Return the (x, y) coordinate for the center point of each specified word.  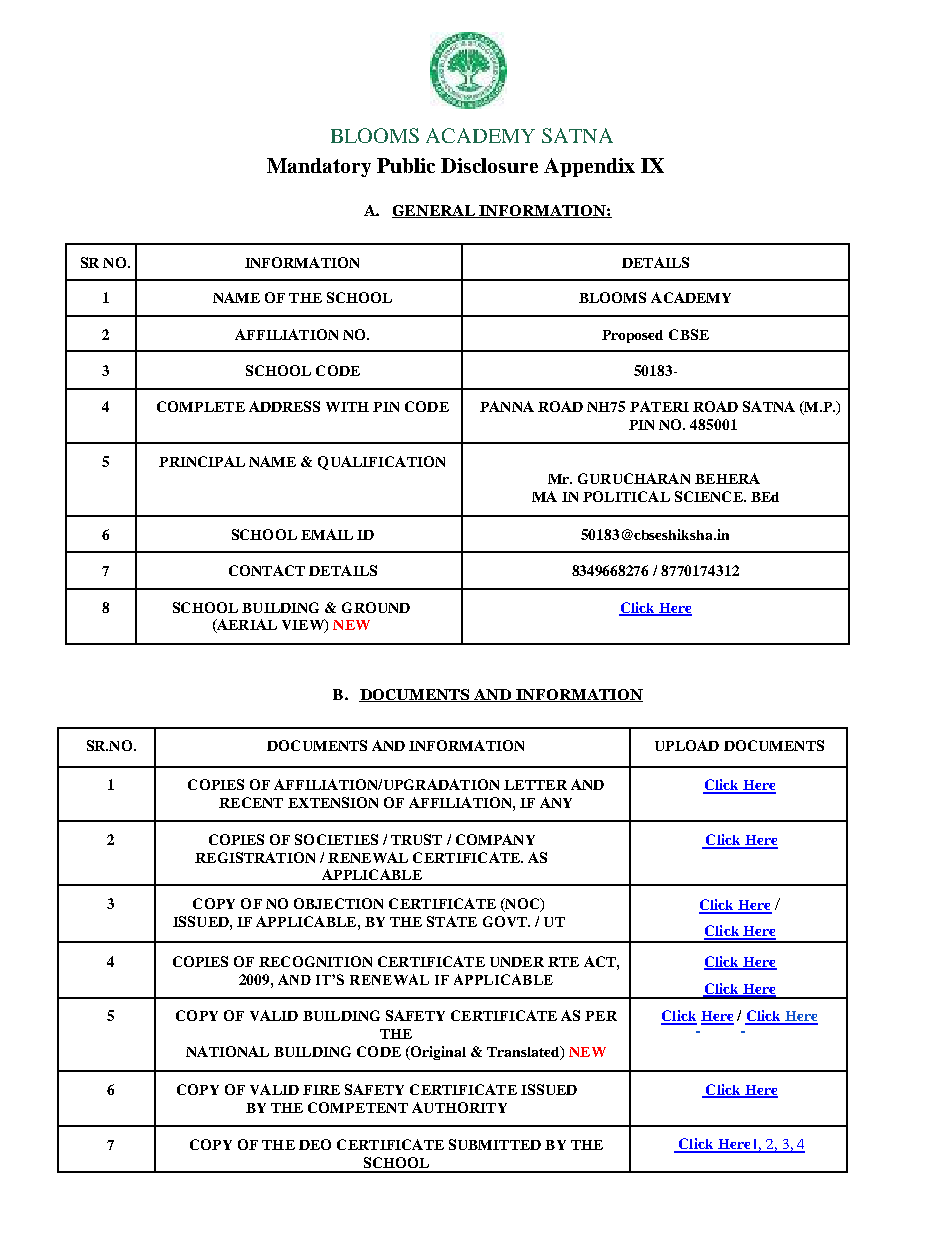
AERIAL (246, 626)
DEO (315, 1144)
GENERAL (434, 211)
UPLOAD (687, 745)
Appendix (589, 167)
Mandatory (319, 167)
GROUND (376, 607)
